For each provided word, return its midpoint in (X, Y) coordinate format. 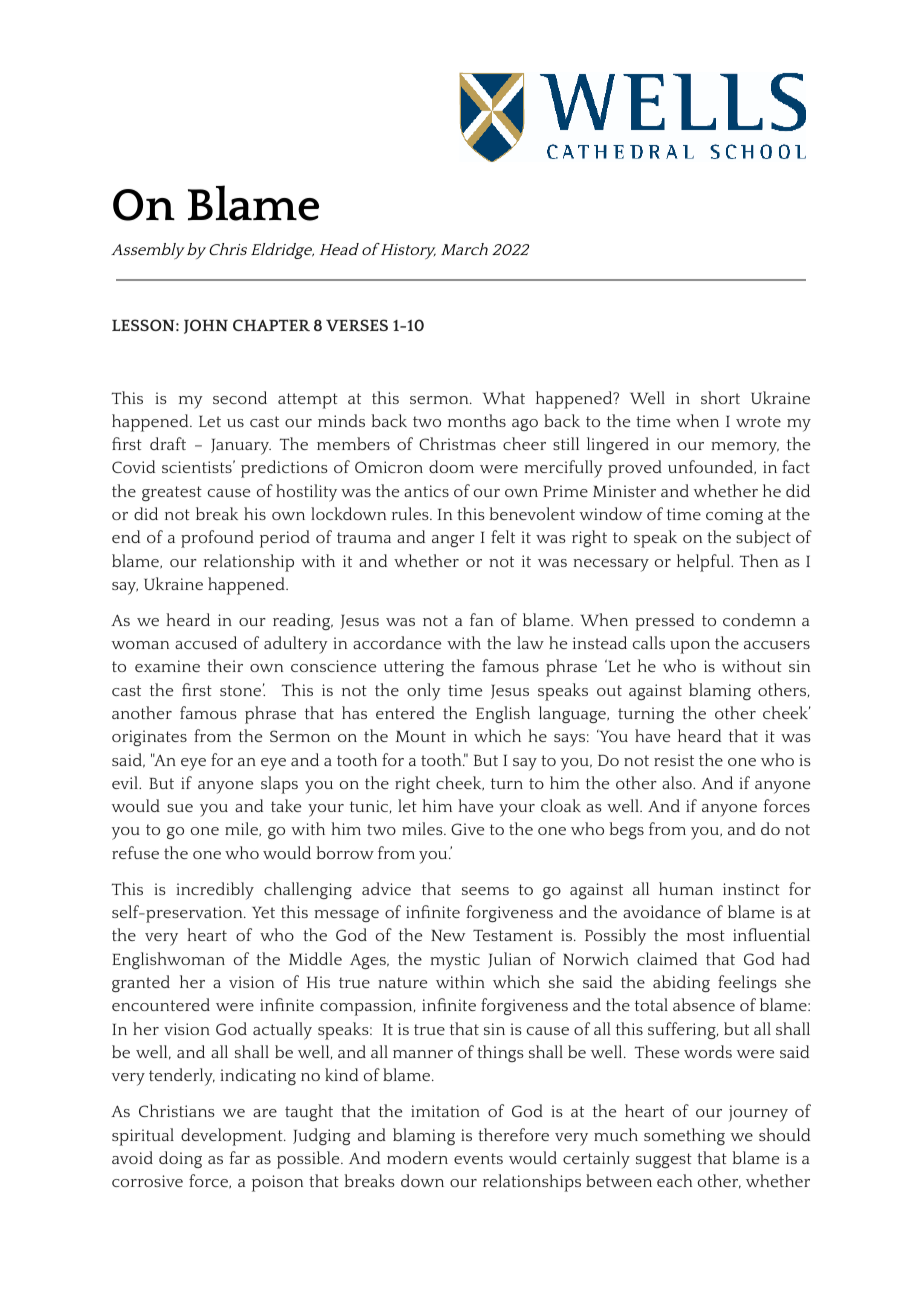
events (478, 1158)
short (720, 397)
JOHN (206, 326)
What (504, 397)
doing (180, 1159)
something (684, 1136)
